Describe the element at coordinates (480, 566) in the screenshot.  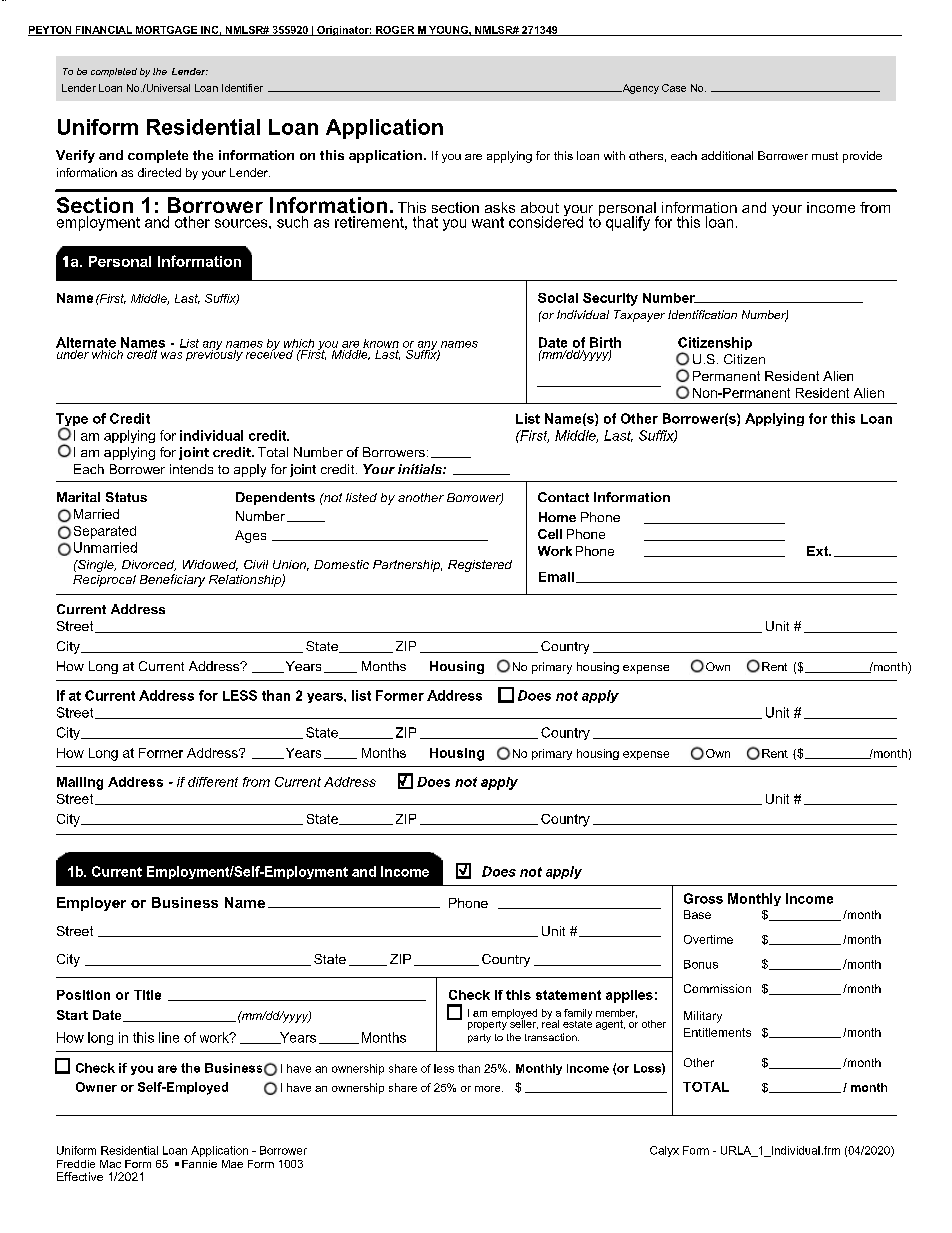
I see `Registered` at that location.
